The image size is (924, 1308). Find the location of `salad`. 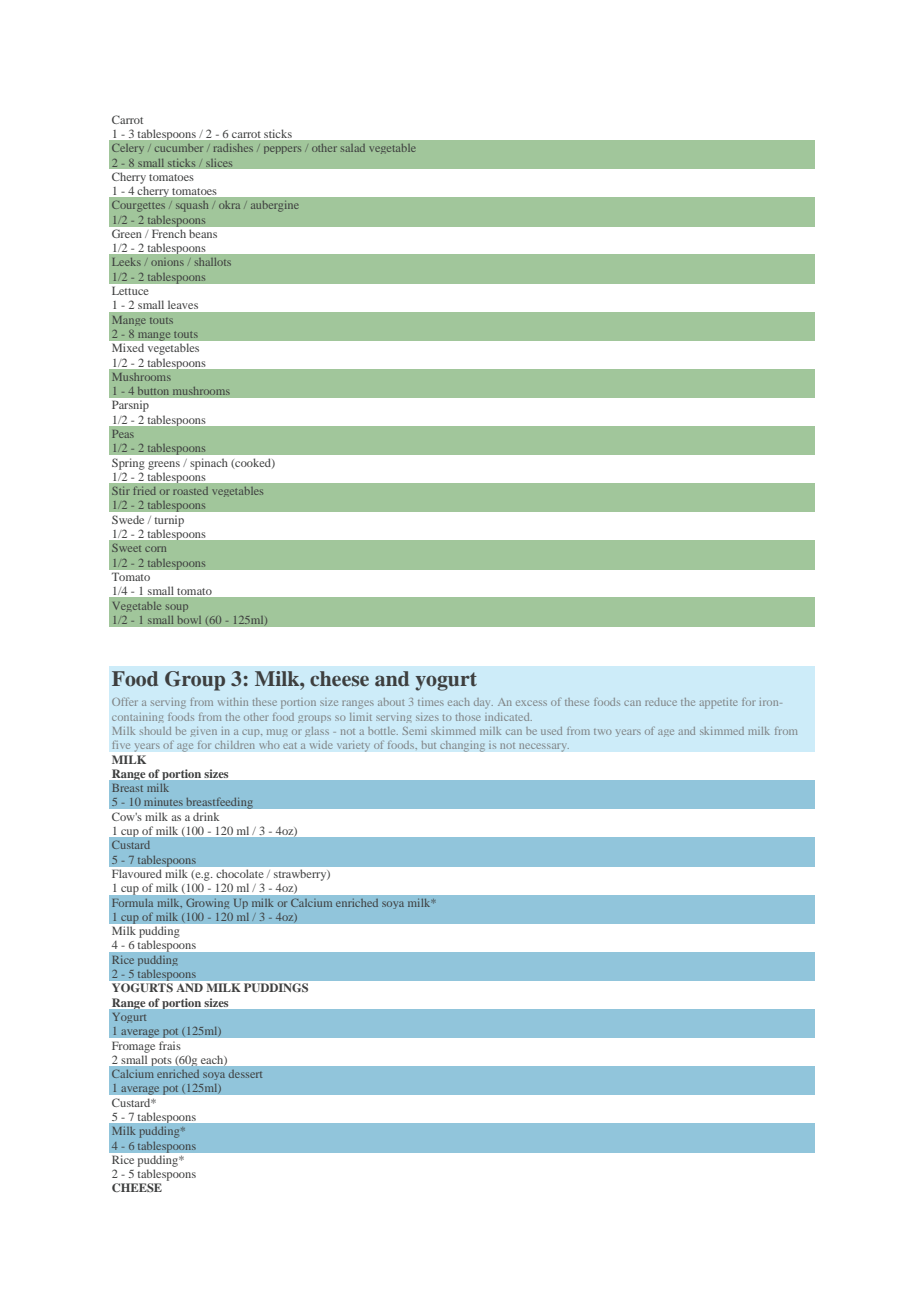

salad is located at coordinates (353, 148).
